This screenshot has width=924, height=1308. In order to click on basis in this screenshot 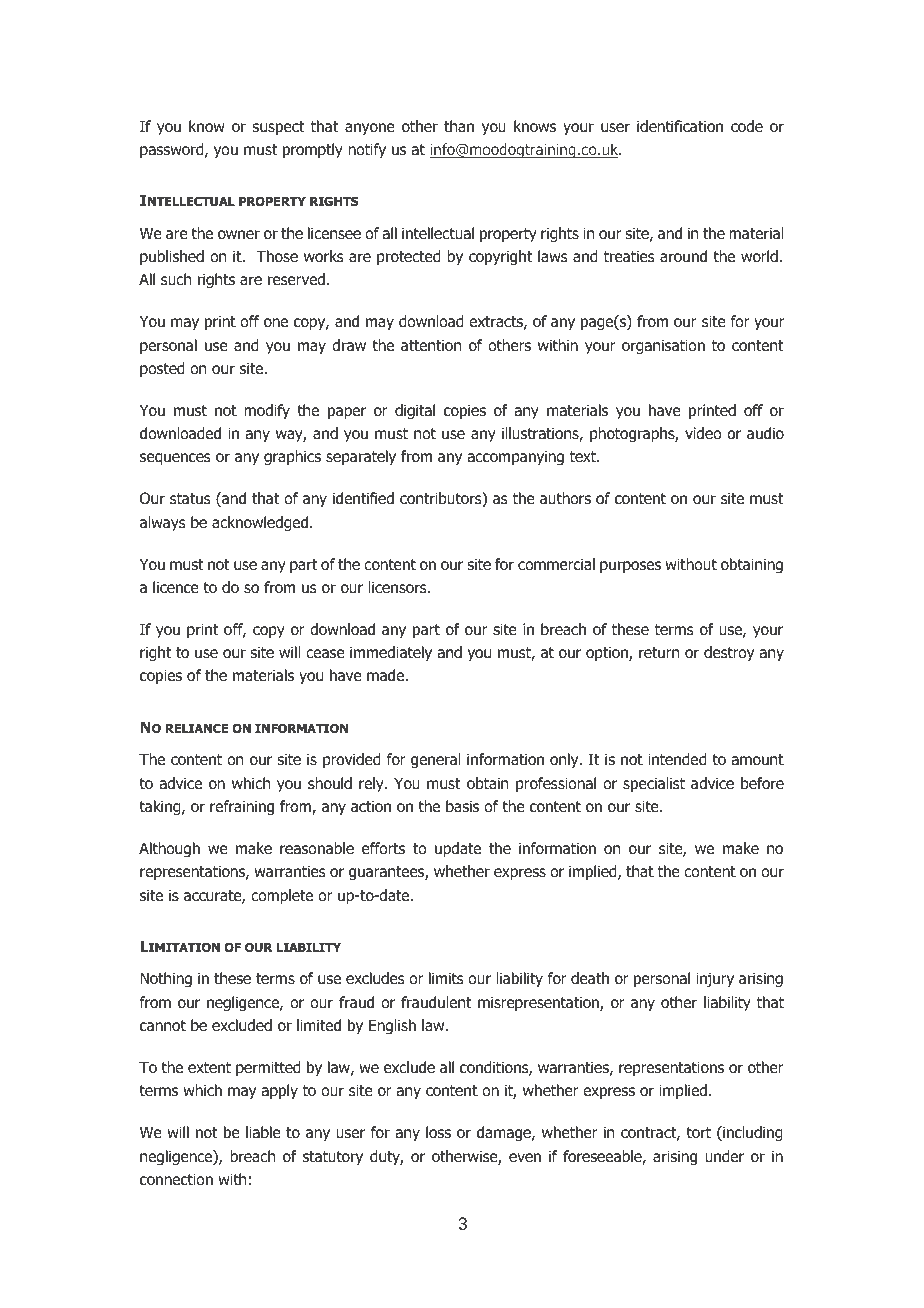, I will do `click(462, 806)`.
